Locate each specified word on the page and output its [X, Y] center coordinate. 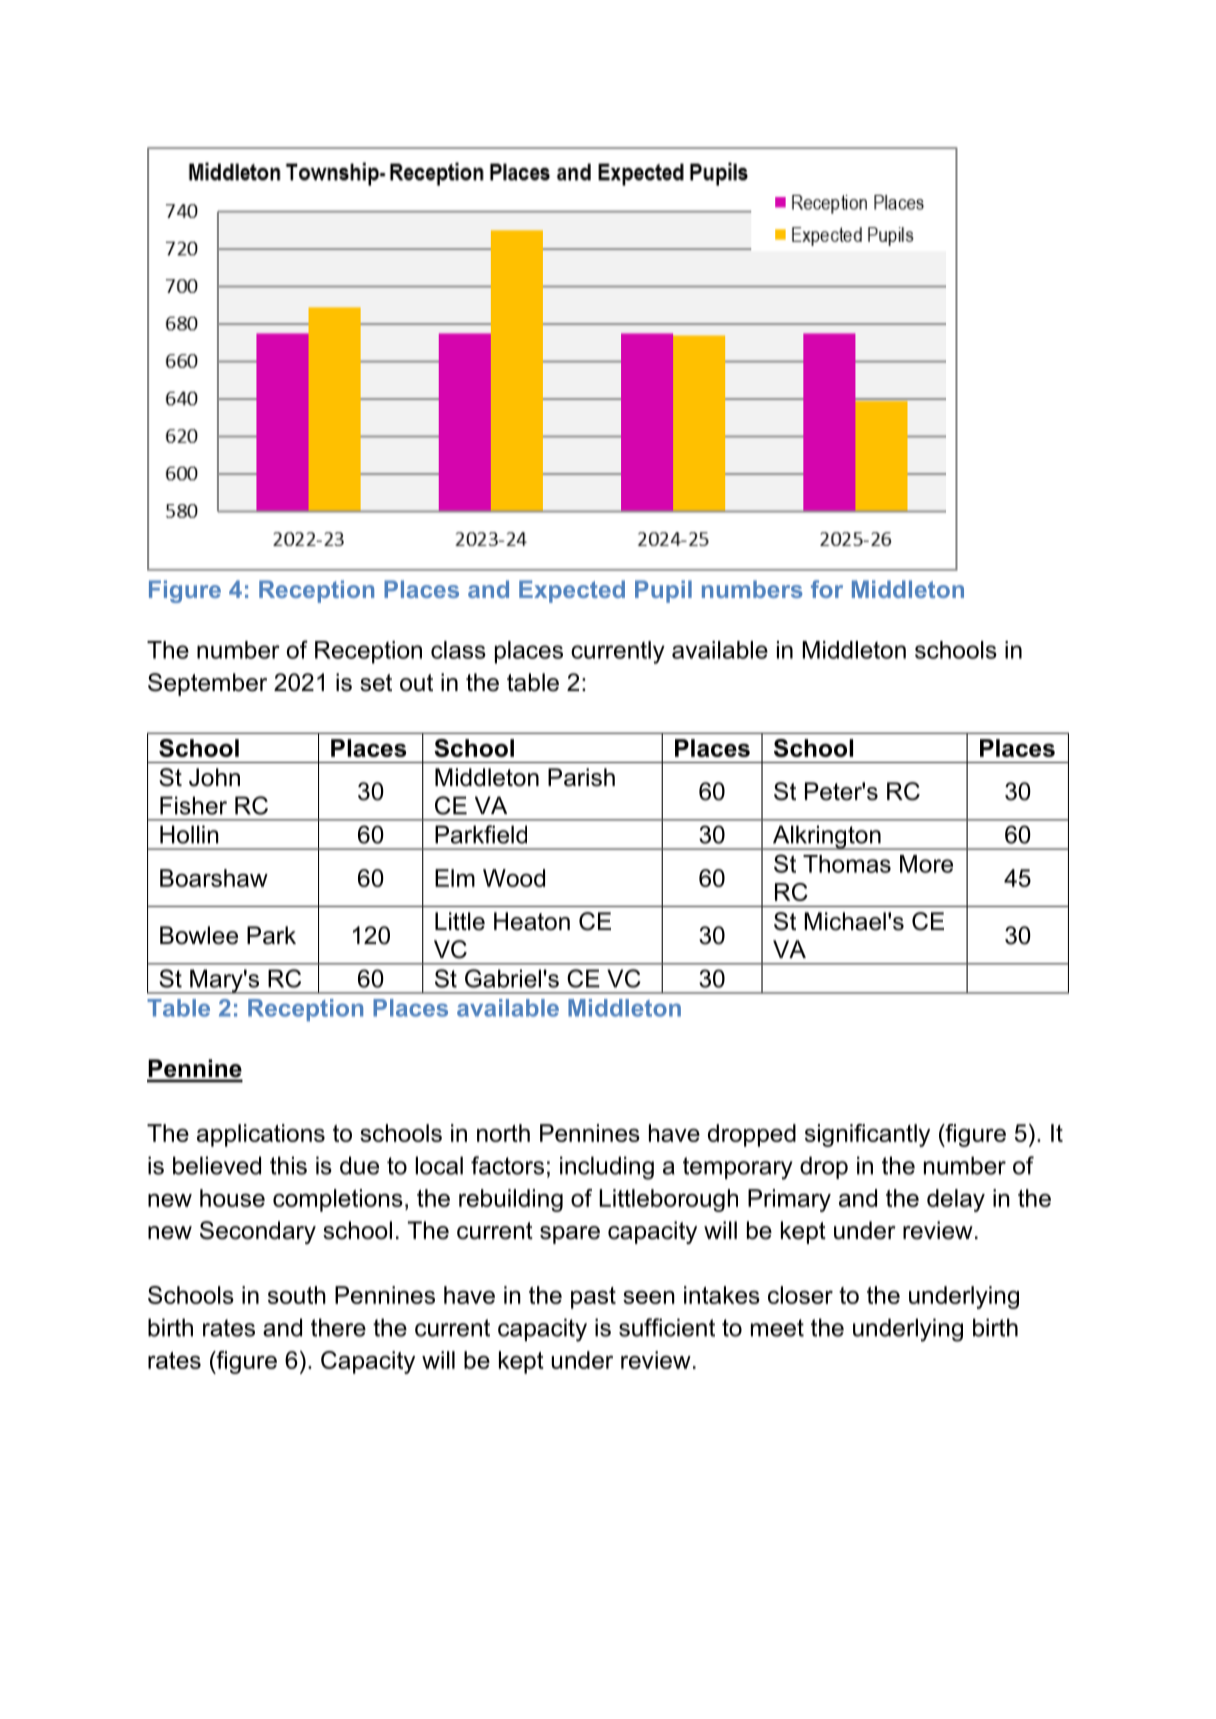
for [827, 589]
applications [261, 1135]
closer [800, 1295]
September [207, 684]
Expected [572, 591]
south [297, 1295]
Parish [581, 777]
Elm [455, 878]
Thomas [847, 864]
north [503, 1133]
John [214, 777]
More [926, 864]
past [593, 1298]
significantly [867, 1135]
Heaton [532, 921]
